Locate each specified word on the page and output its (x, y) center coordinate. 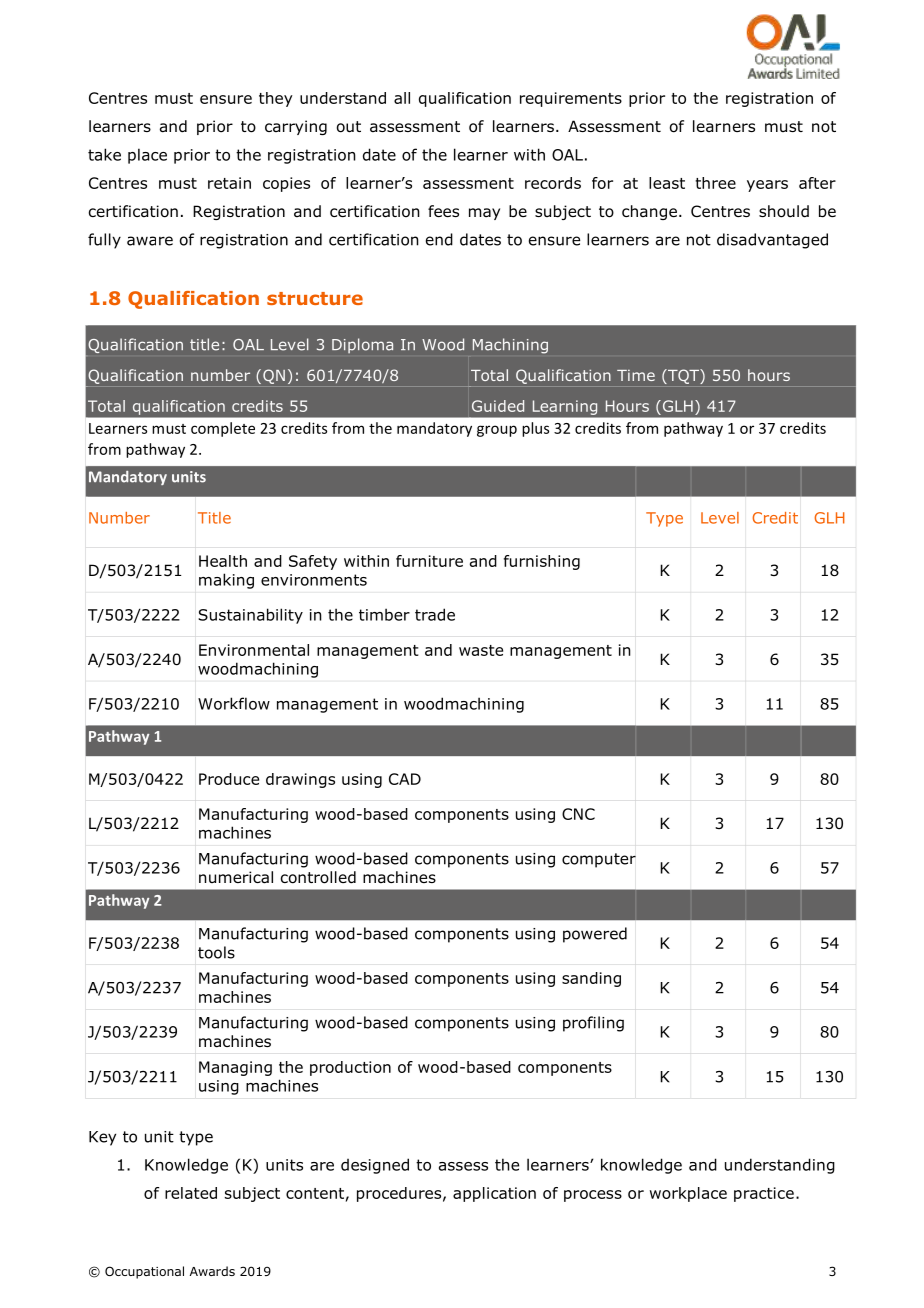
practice (764, 1194)
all (402, 98)
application (494, 1194)
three (715, 183)
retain (229, 183)
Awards (212, 1271)
